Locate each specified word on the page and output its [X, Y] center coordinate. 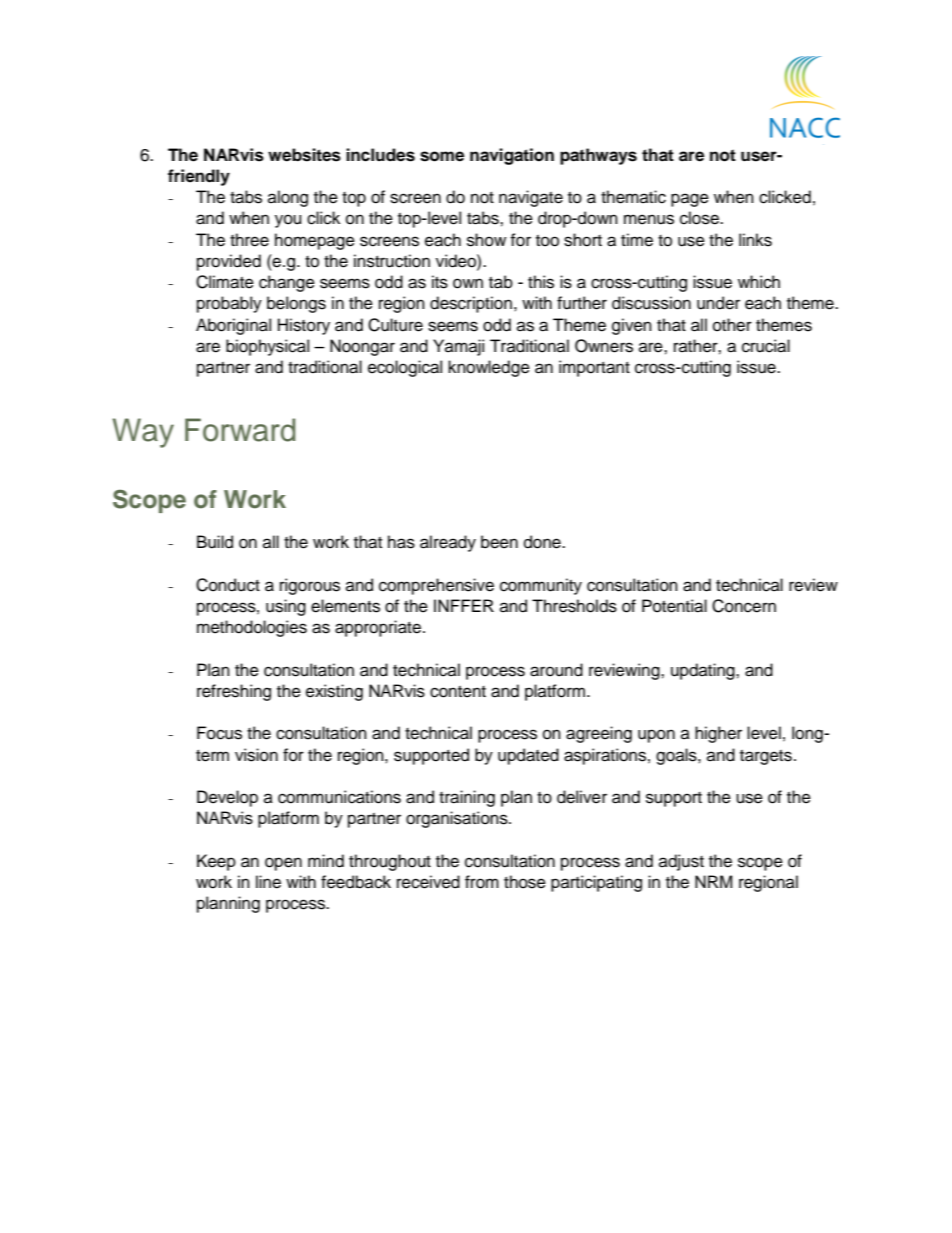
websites [304, 155]
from [482, 882]
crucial [766, 346]
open [283, 864]
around [556, 670]
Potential [674, 606]
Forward [240, 430]
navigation [512, 156]
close [700, 218]
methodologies [252, 628]
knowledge [489, 368]
